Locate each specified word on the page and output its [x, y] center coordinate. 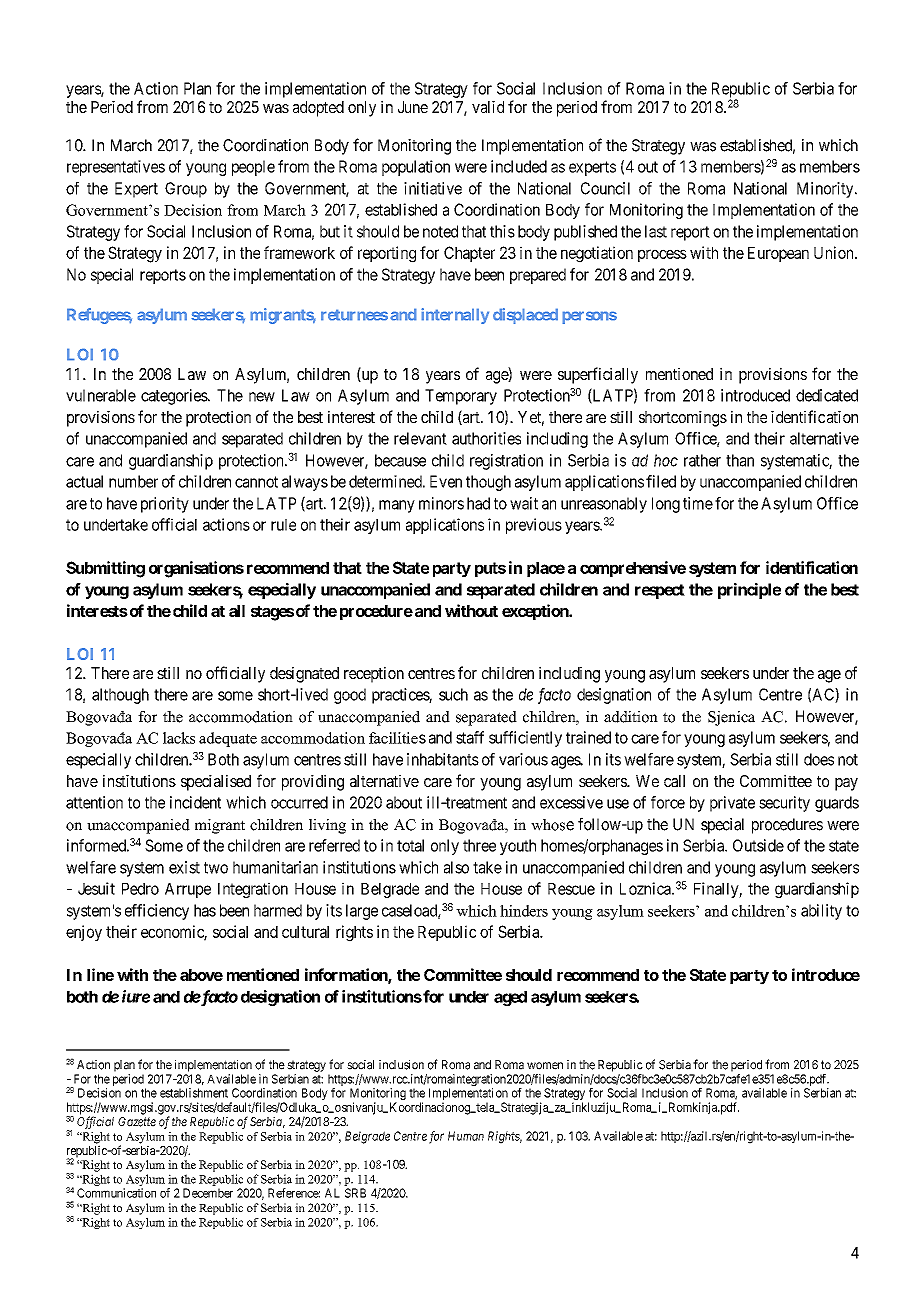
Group [186, 190]
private [732, 804]
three [479, 845]
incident [195, 802]
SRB [355, 1193]
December [208, 1193]
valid [488, 107]
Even [446, 481]
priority [165, 505]
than [740, 460]
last [656, 231]
